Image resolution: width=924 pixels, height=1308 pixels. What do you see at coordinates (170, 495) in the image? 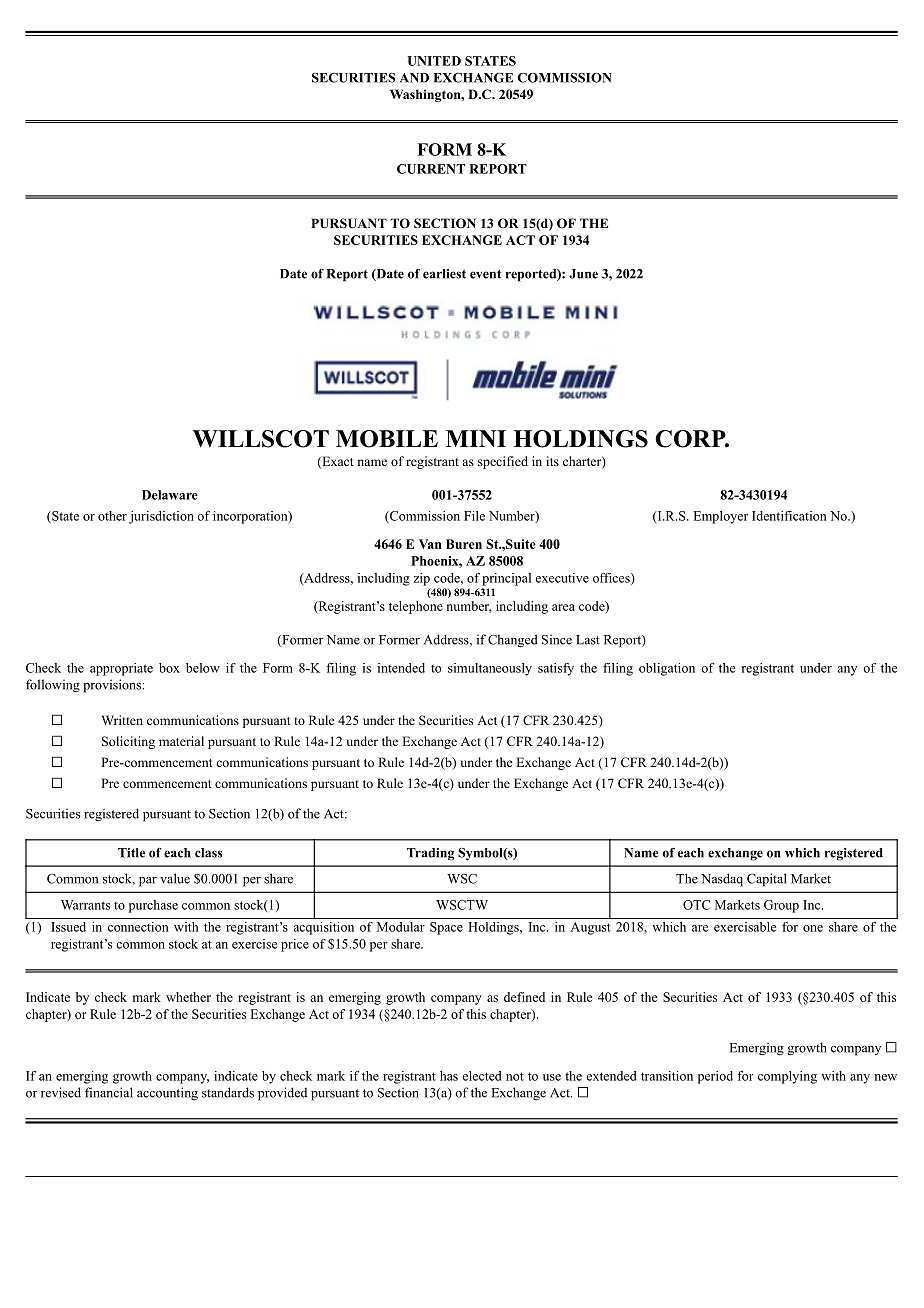
I see `Delaware` at bounding box center [170, 495].
